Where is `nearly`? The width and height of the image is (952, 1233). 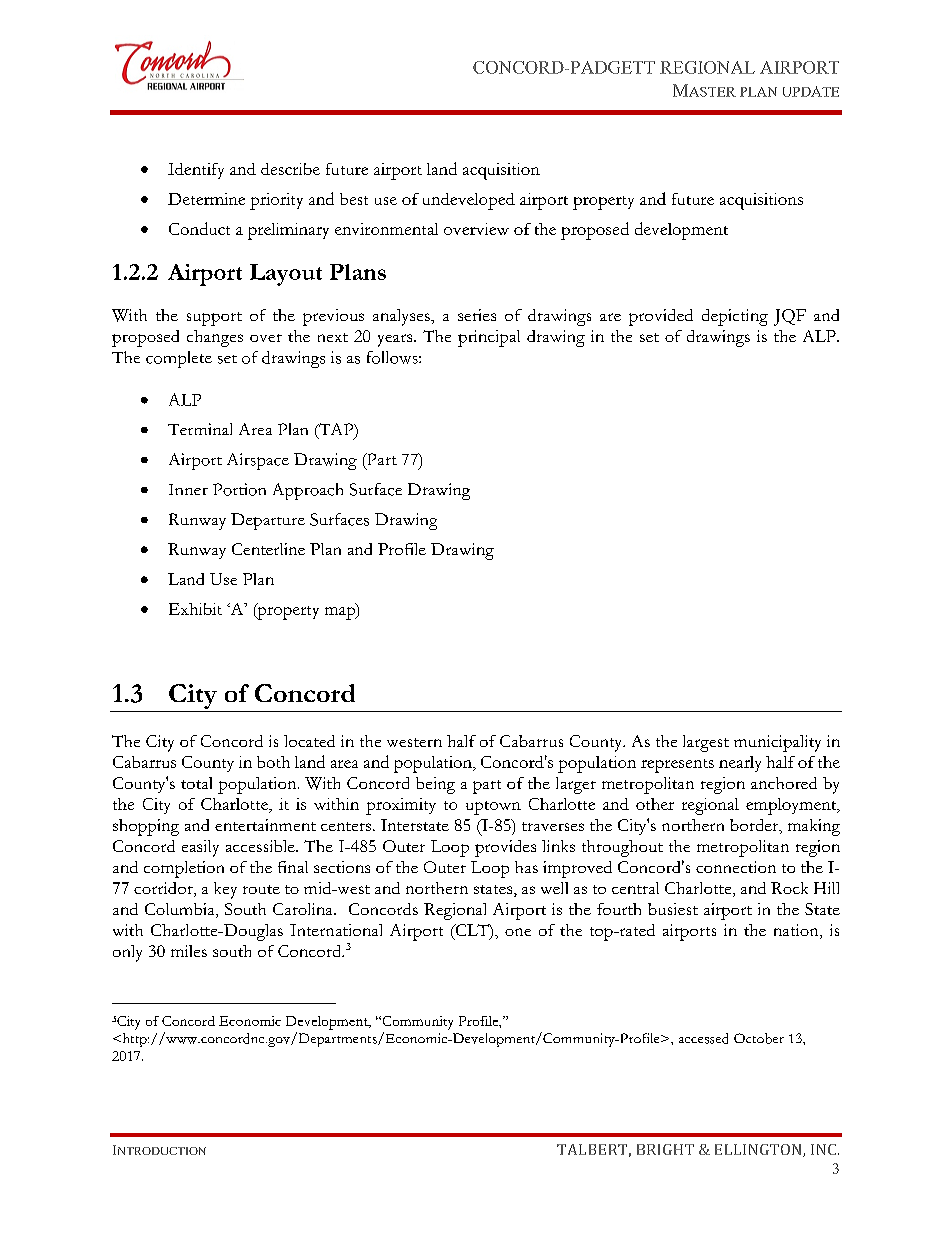 nearly is located at coordinates (740, 764).
